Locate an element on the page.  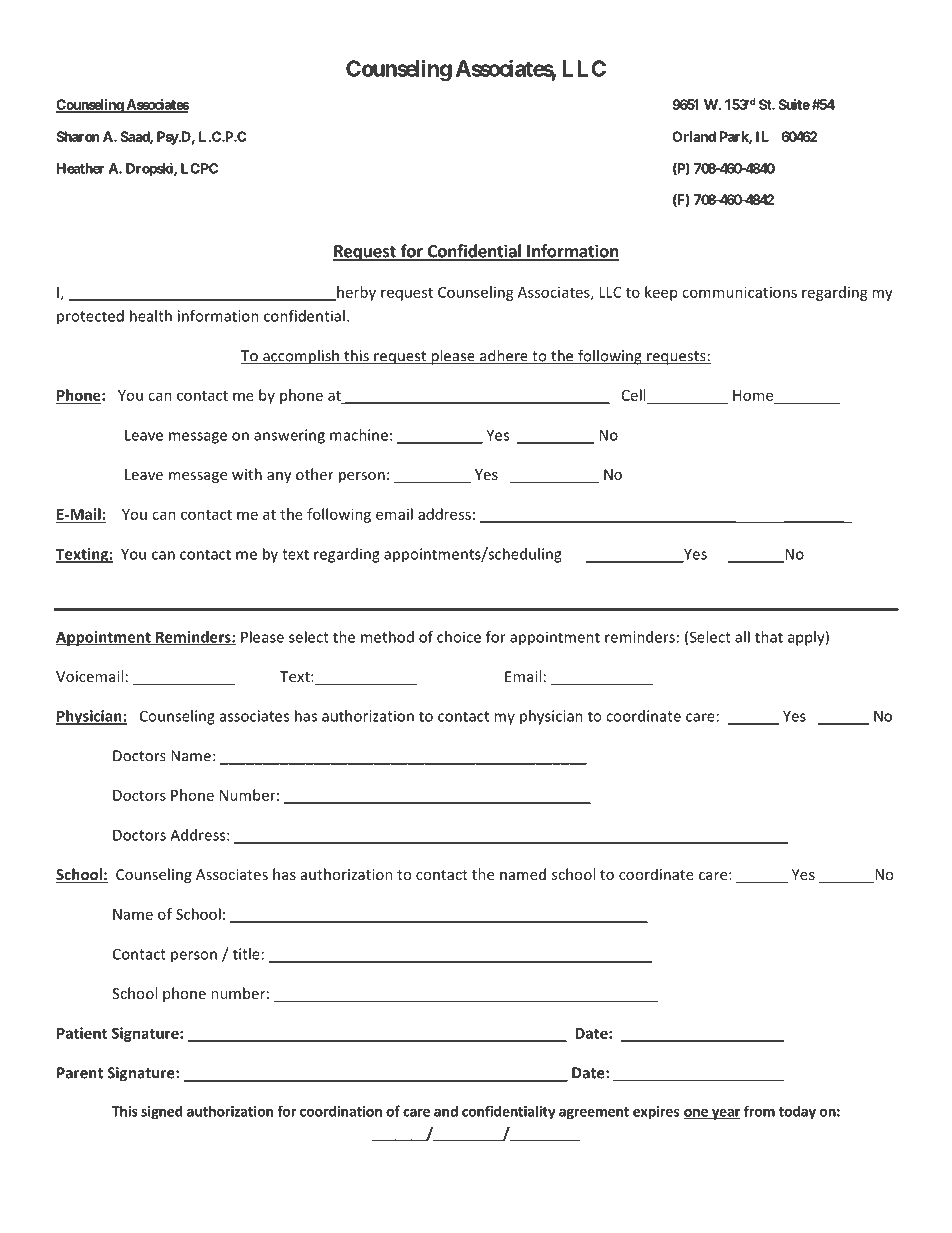
signed is located at coordinates (162, 1112).
